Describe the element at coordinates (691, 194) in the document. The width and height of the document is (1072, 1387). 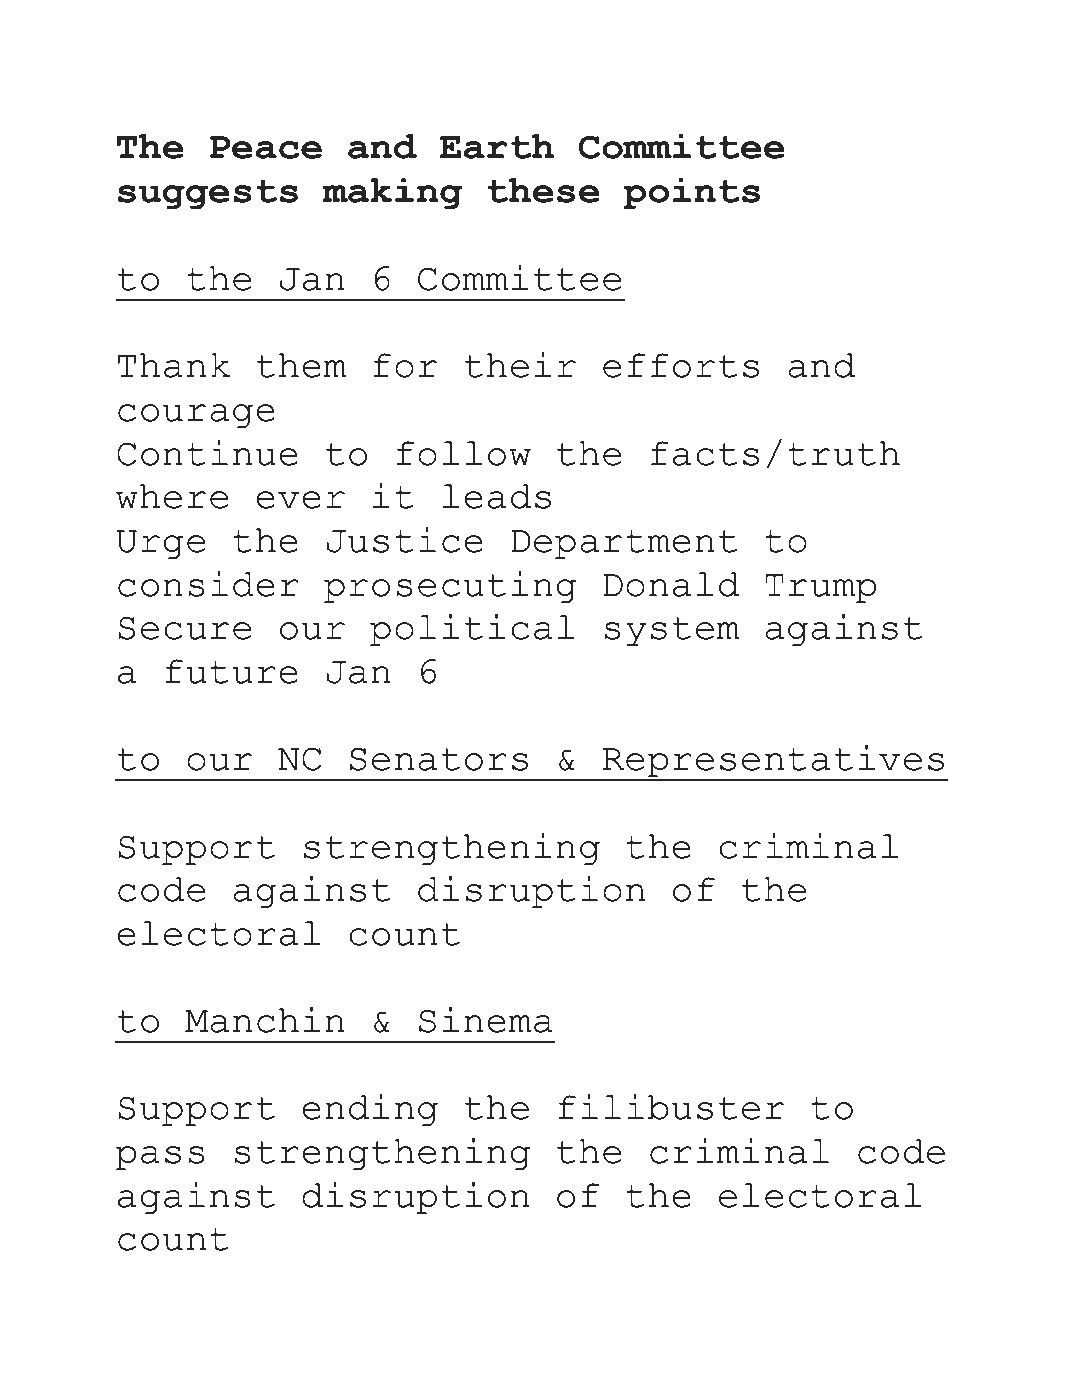
I see `points` at that location.
